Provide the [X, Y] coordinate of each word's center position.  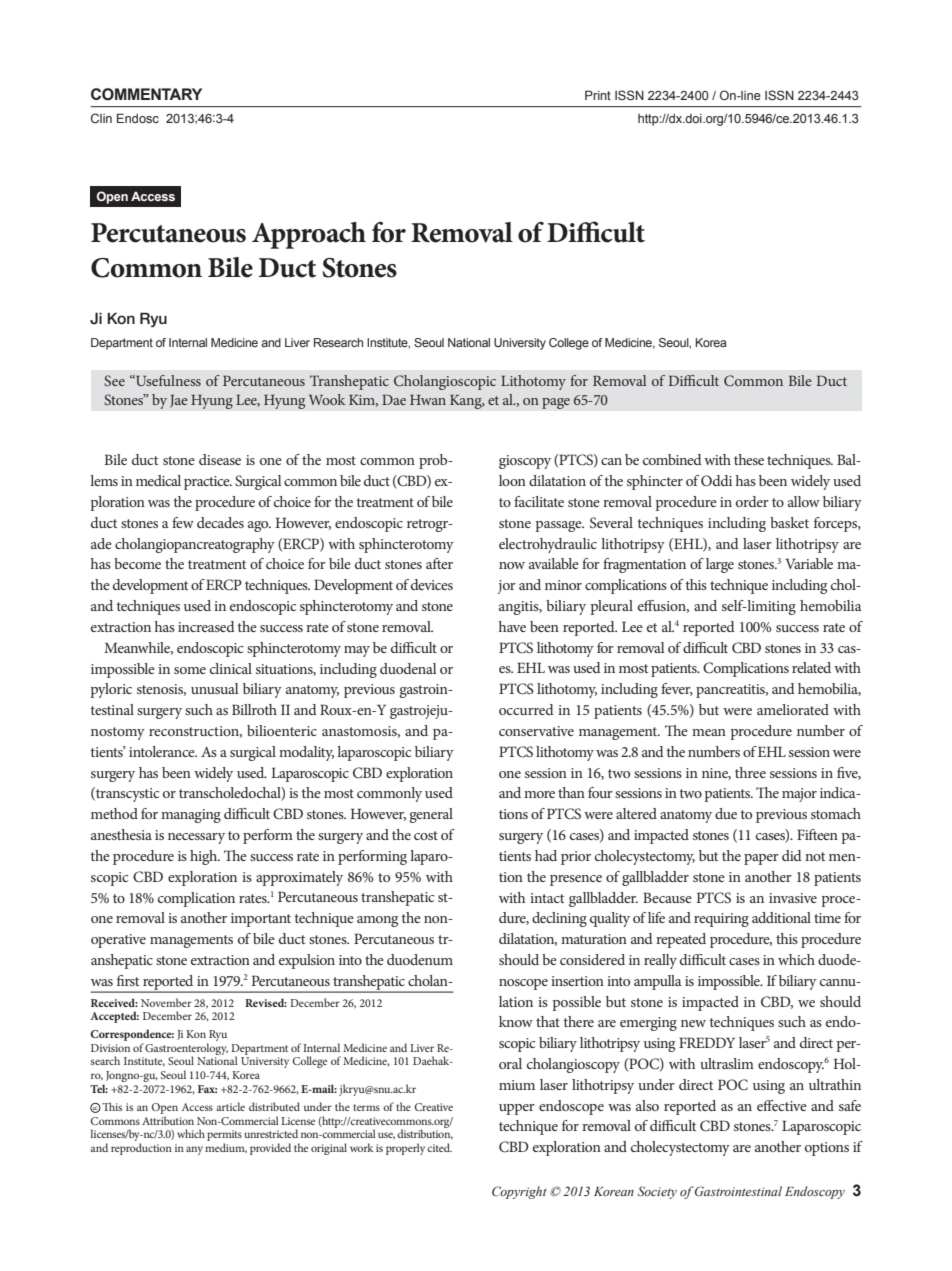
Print [598, 95]
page [556, 403]
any [194, 1150]
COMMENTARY [146, 94]
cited [439, 1147]
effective [782, 1105]
